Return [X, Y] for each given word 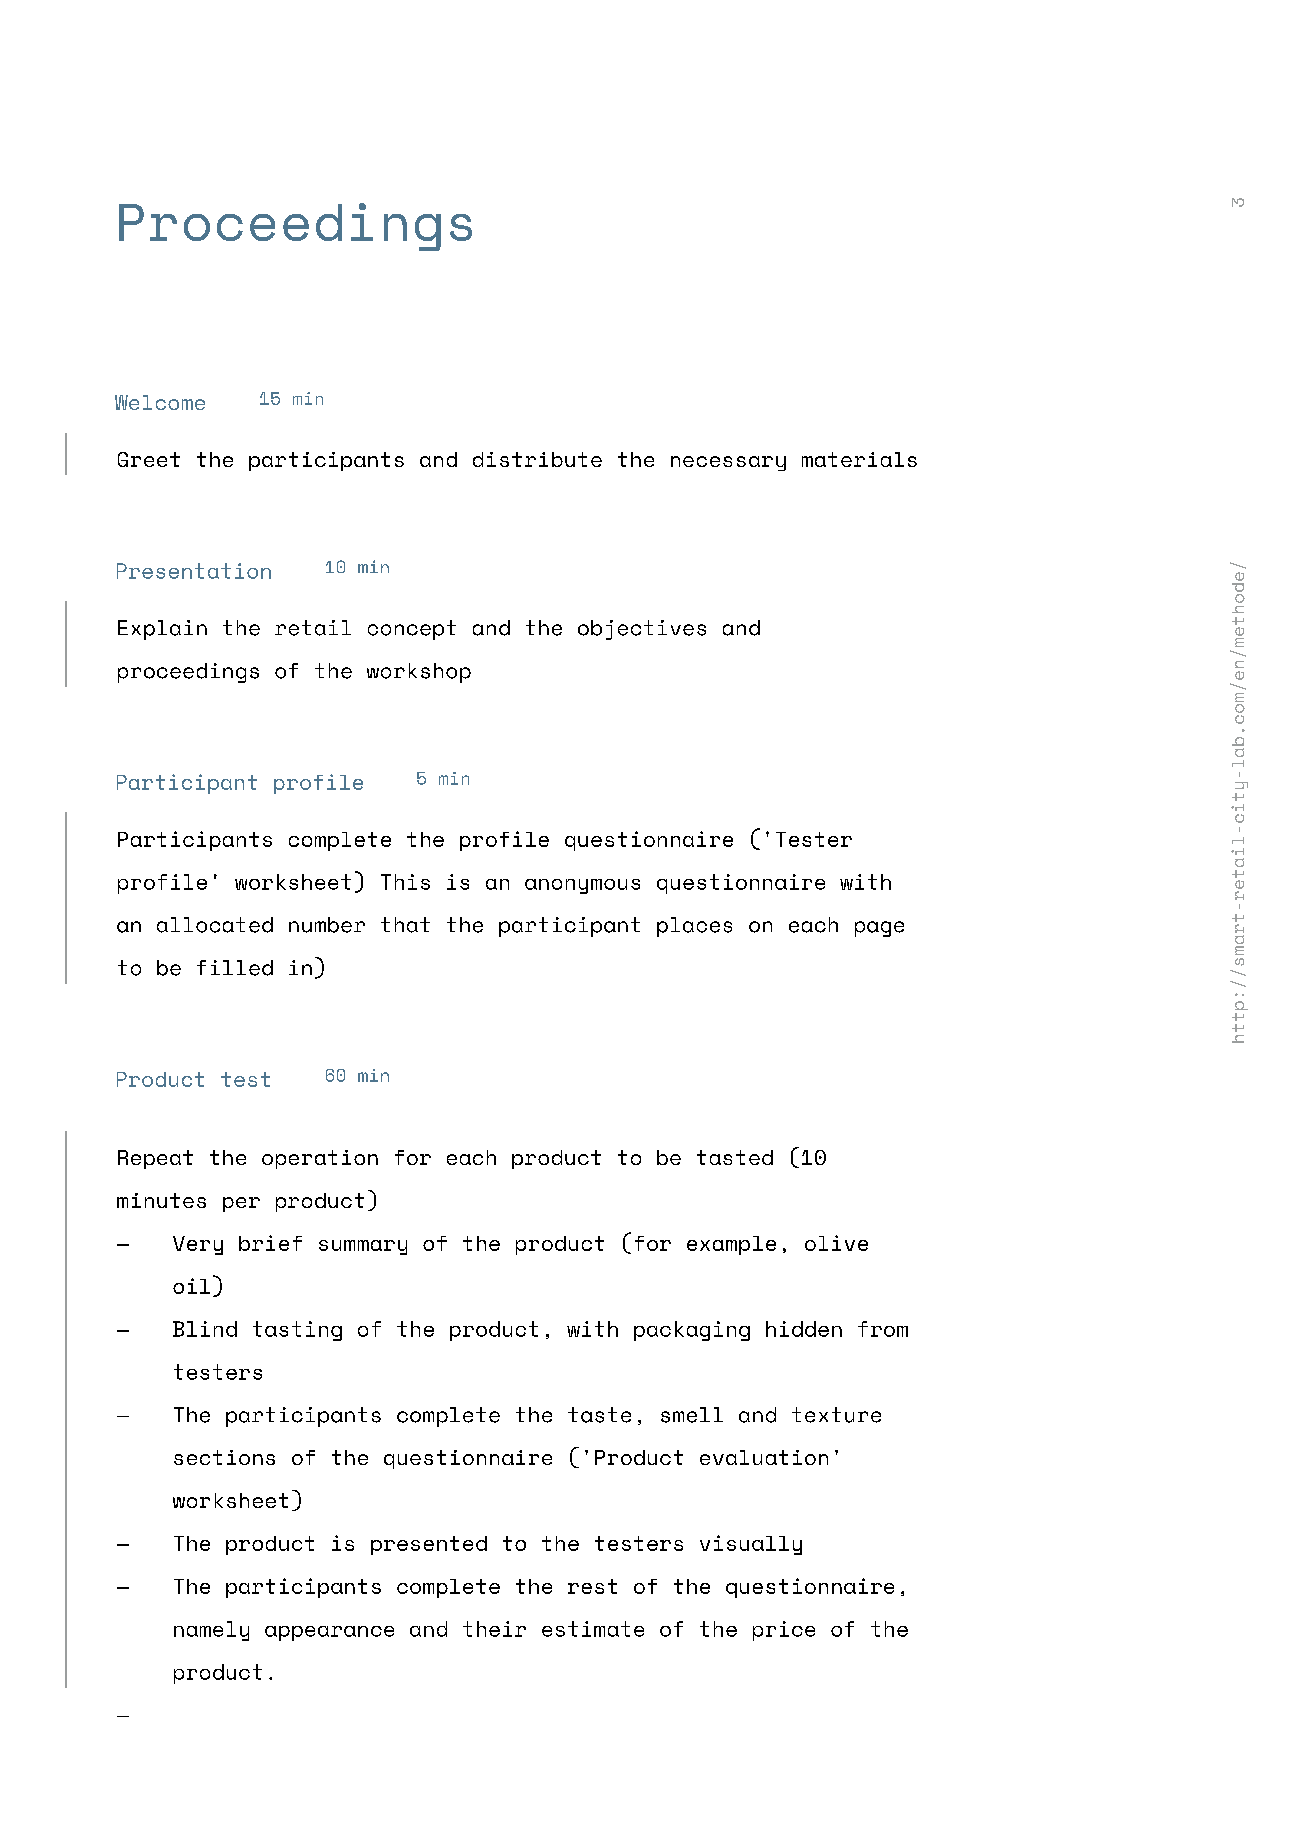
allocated [215, 925]
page [879, 929]
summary [363, 1247]
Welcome [160, 402]
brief [270, 1243]
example [731, 1245]
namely [211, 1631]
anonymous [582, 886]
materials [859, 459]
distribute [537, 459]
